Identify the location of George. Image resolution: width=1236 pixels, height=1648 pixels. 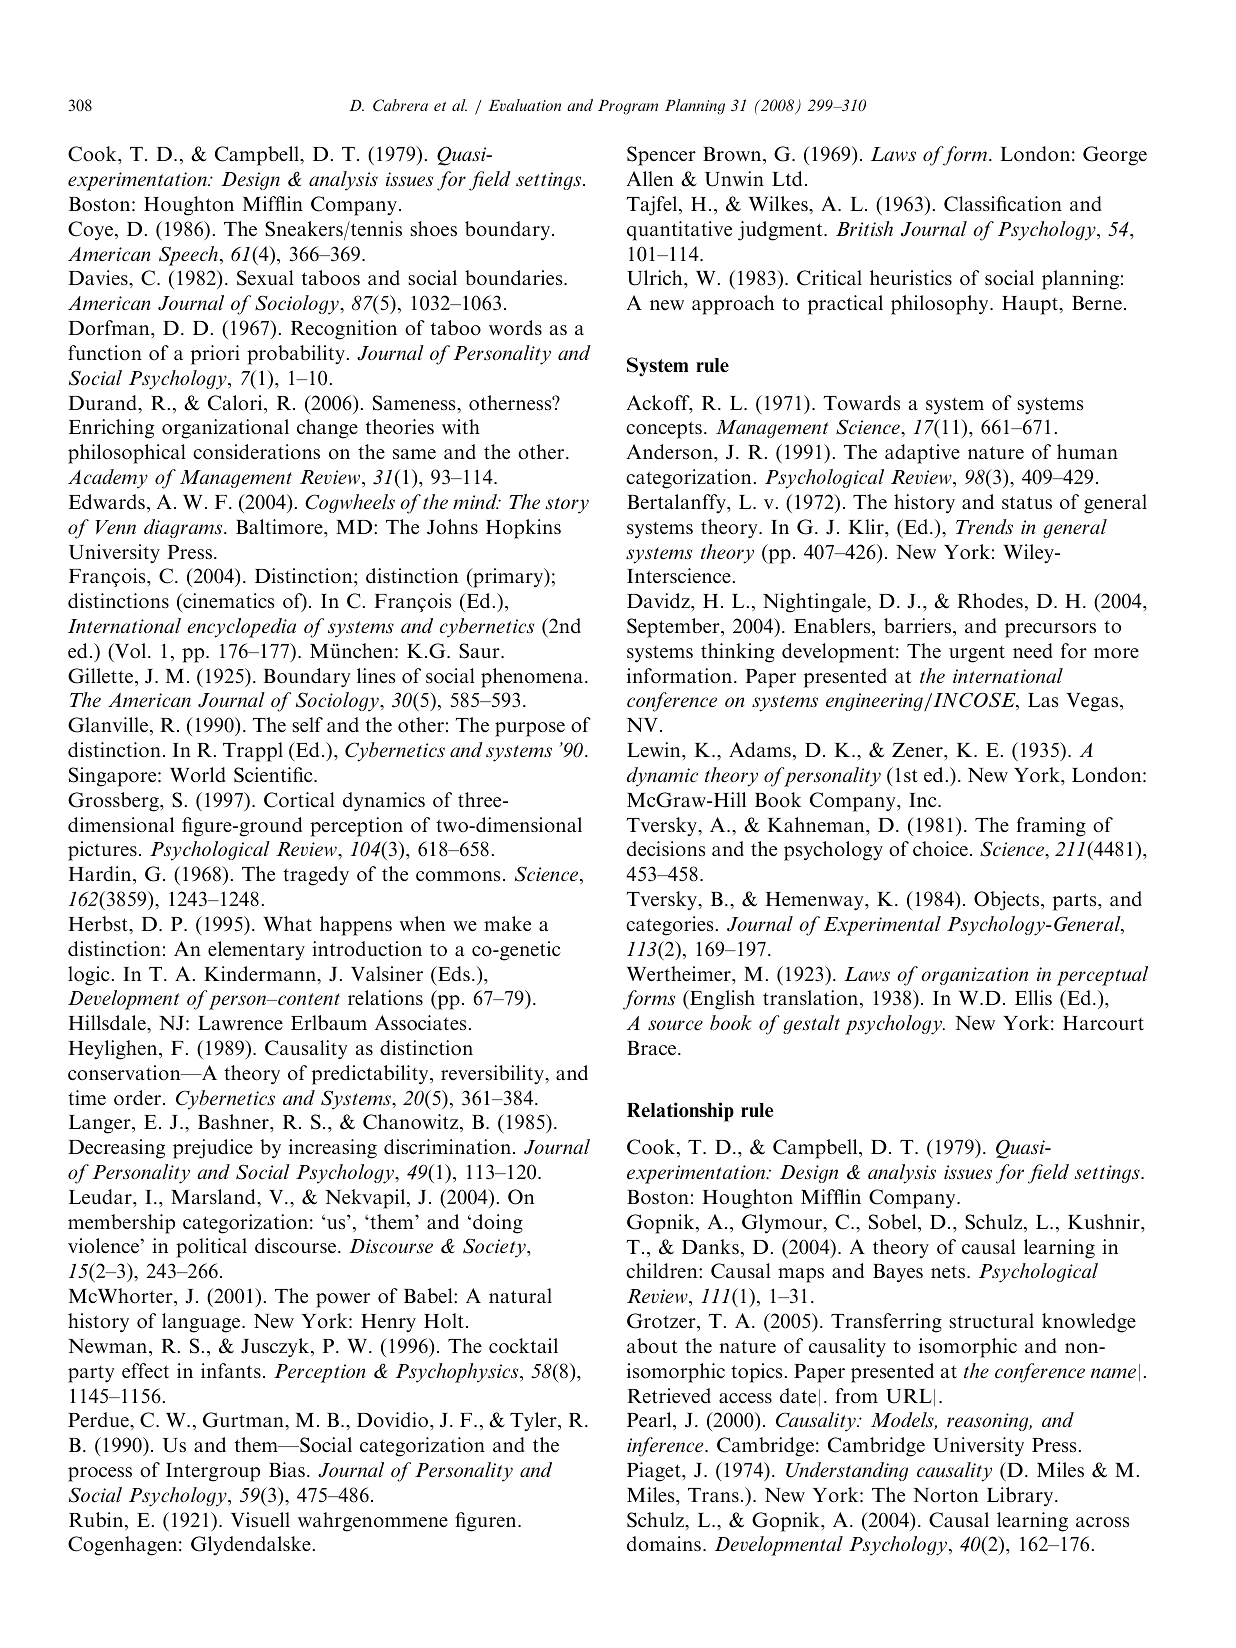
(1115, 156).
